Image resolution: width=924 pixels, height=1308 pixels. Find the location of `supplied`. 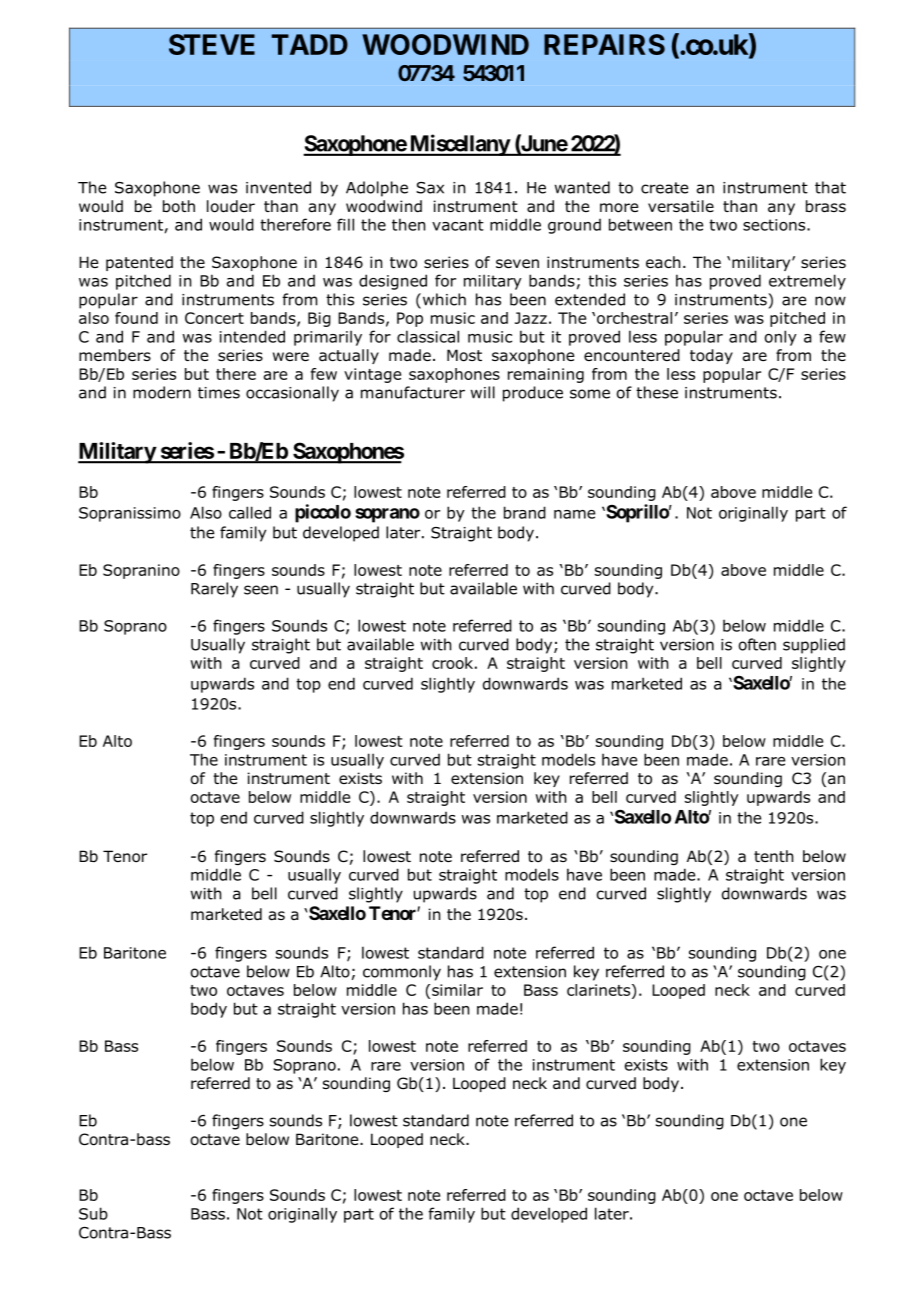

supplied is located at coordinates (814, 646).
